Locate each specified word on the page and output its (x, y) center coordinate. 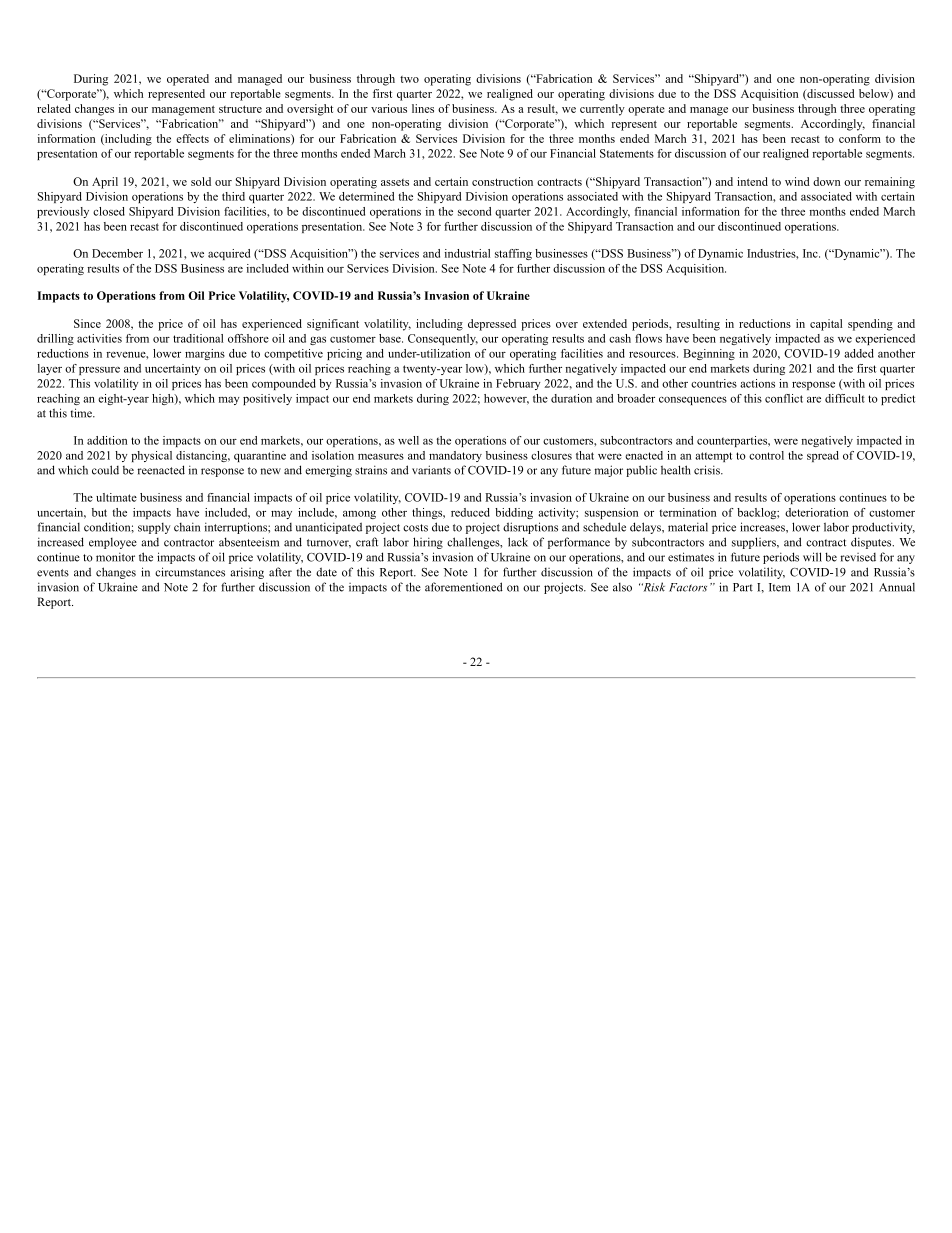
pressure (99, 371)
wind (797, 181)
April (105, 183)
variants (431, 470)
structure (240, 109)
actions (757, 383)
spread (823, 456)
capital (826, 325)
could (105, 470)
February (518, 384)
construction (502, 181)
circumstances (190, 572)
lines (423, 108)
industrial (467, 253)
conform (860, 138)
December (117, 253)
